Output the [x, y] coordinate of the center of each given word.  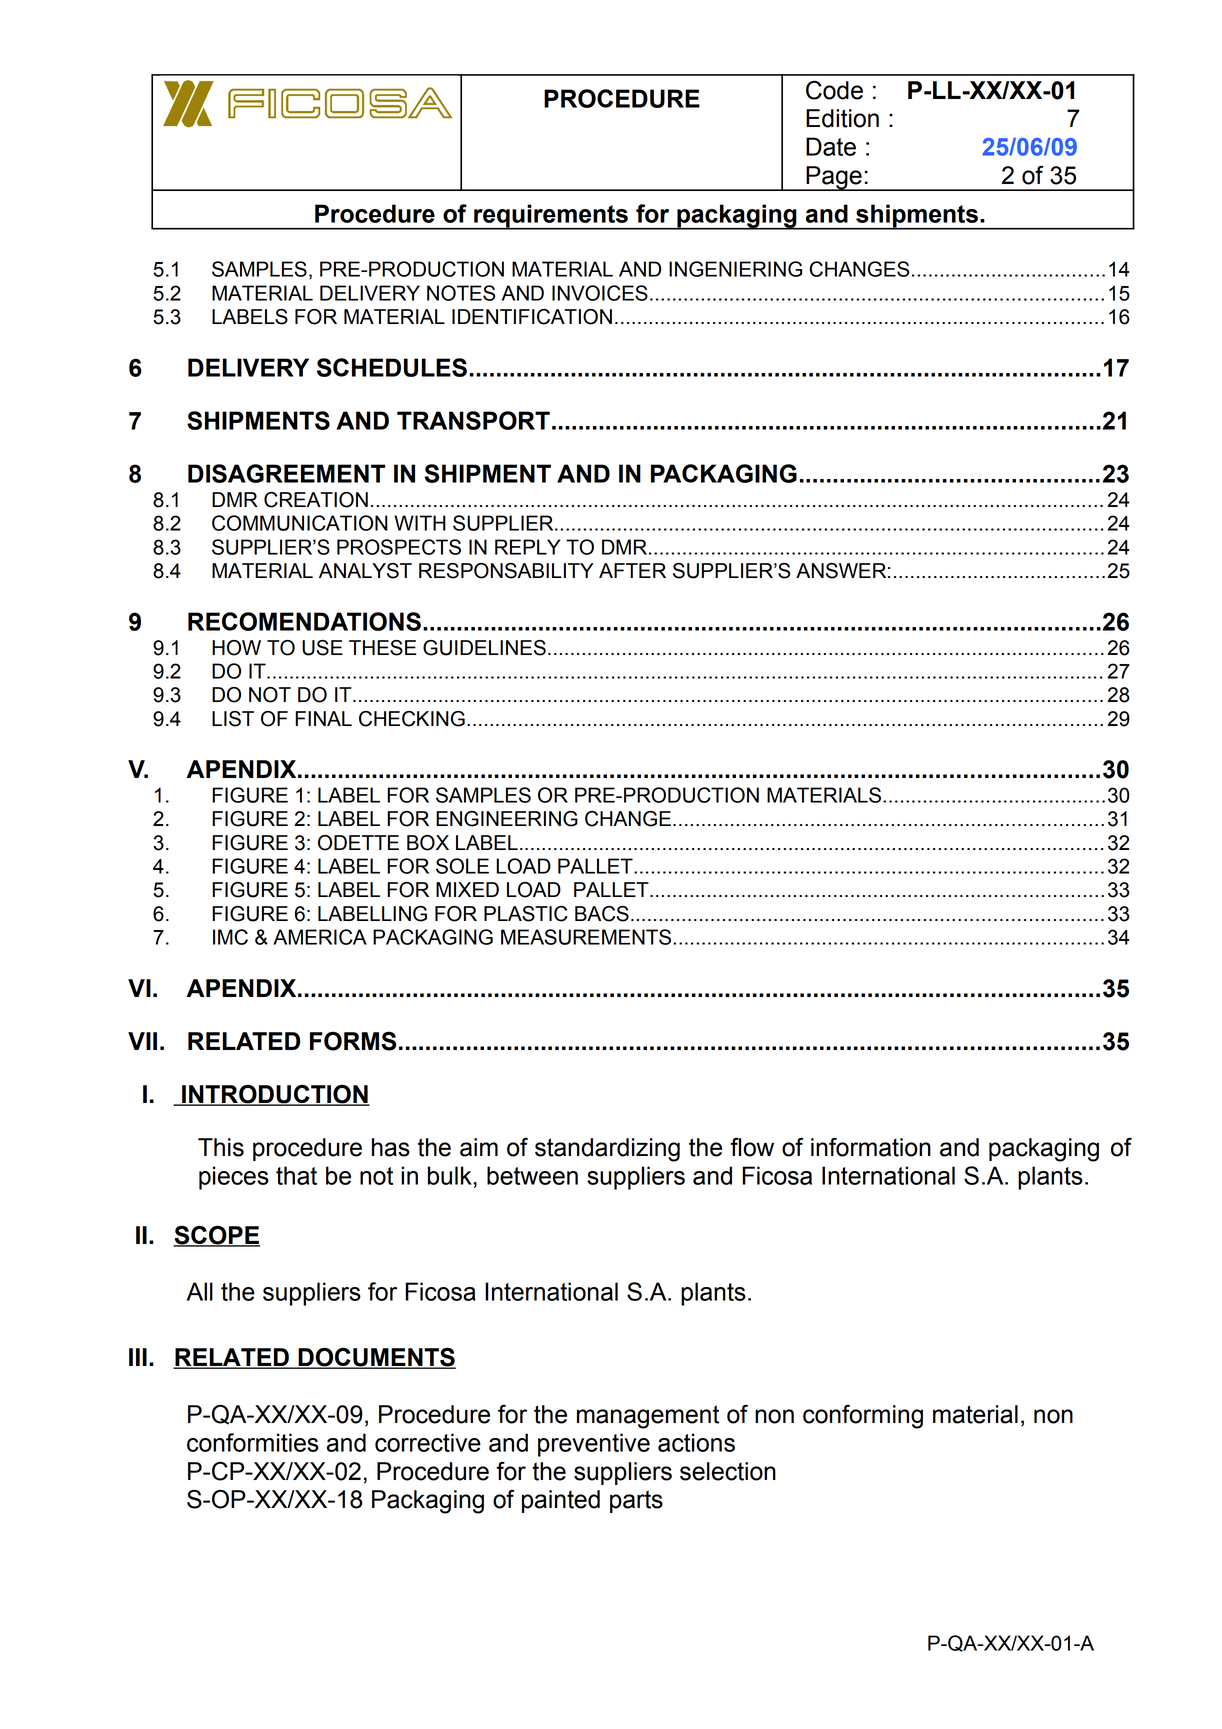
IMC [230, 937]
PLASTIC [526, 914]
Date [831, 146]
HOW [236, 648]
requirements [551, 217]
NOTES [461, 293]
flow [752, 1147]
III [138, 1357]
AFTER [632, 570]
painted [561, 1501]
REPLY [527, 547]
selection [728, 1471]
